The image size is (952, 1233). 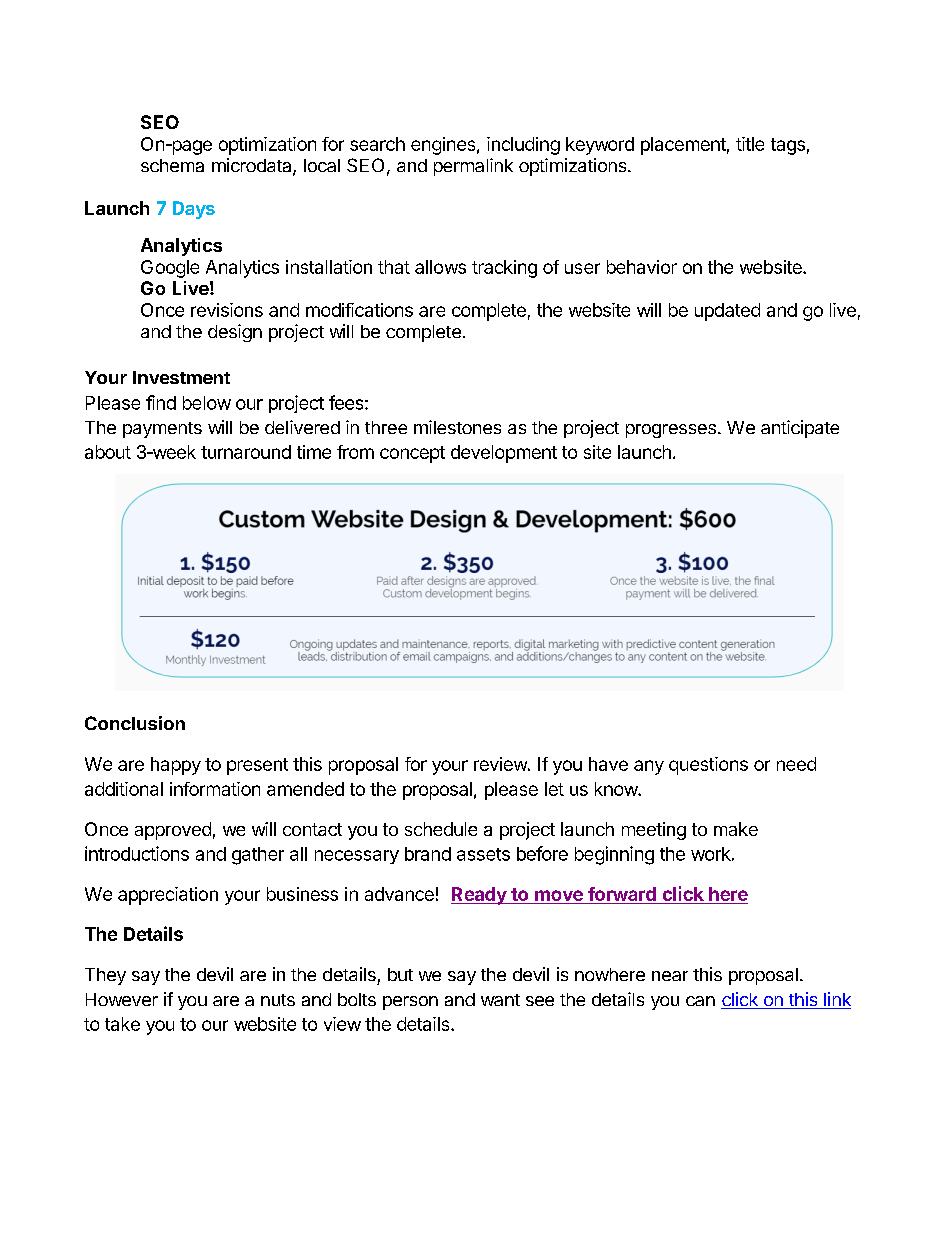 I want to click on including, so click(x=523, y=146).
